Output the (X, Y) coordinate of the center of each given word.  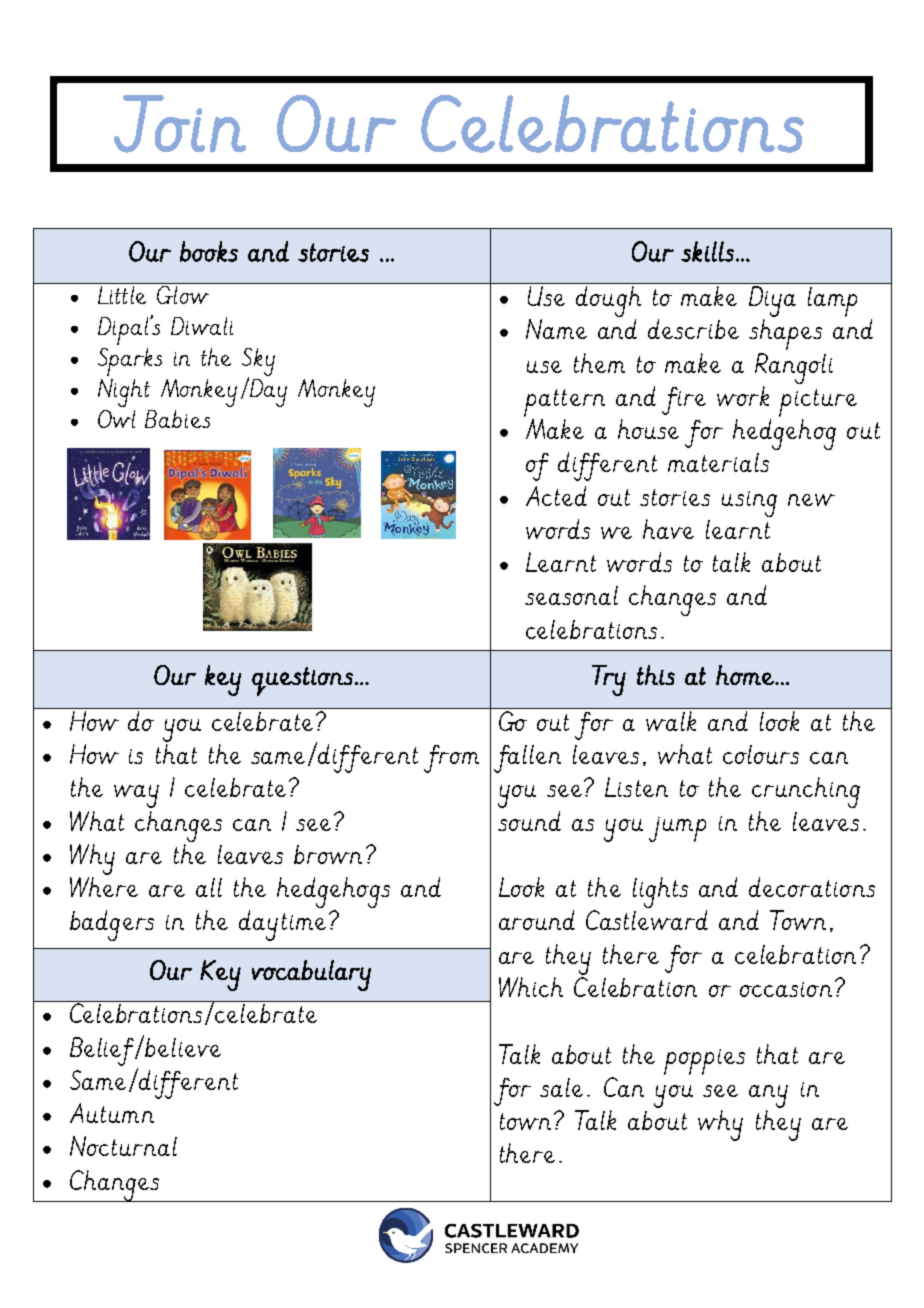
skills (707, 251)
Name (556, 329)
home (746, 675)
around (537, 920)
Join (180, 124)
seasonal (571, 595)
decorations (812, 887)
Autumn (112, 1113)
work (743, 396)
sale (561, 1087)
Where (104, 887)
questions (302, 681)
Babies (177, 419)
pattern (564, 403)
